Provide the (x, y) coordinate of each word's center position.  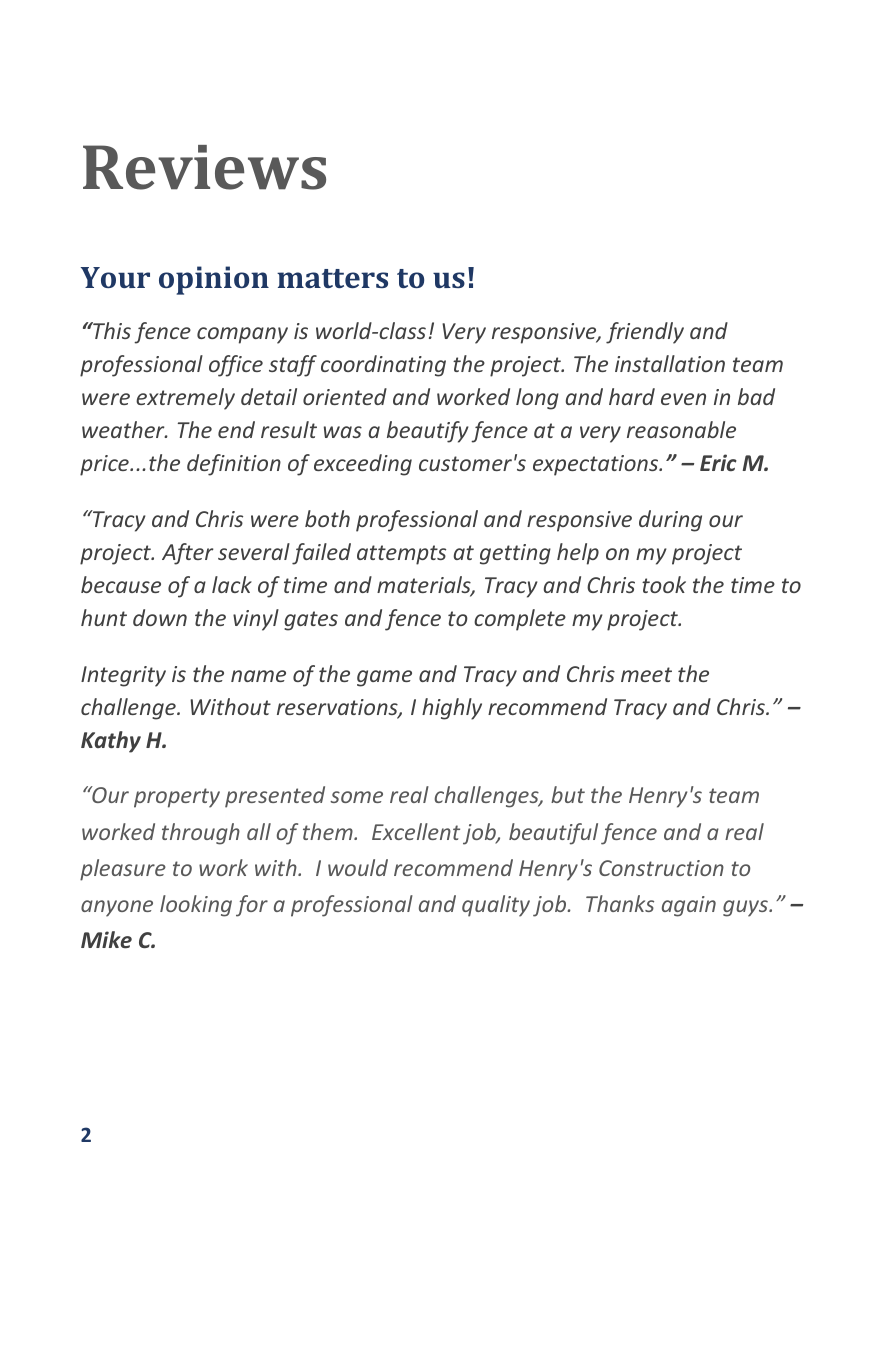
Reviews (204, 167)
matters (332, 278)
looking (196, 906)
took (664, 584)
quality (496, 906)
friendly (645, 333)
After (188, 554)
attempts (401, 555)
